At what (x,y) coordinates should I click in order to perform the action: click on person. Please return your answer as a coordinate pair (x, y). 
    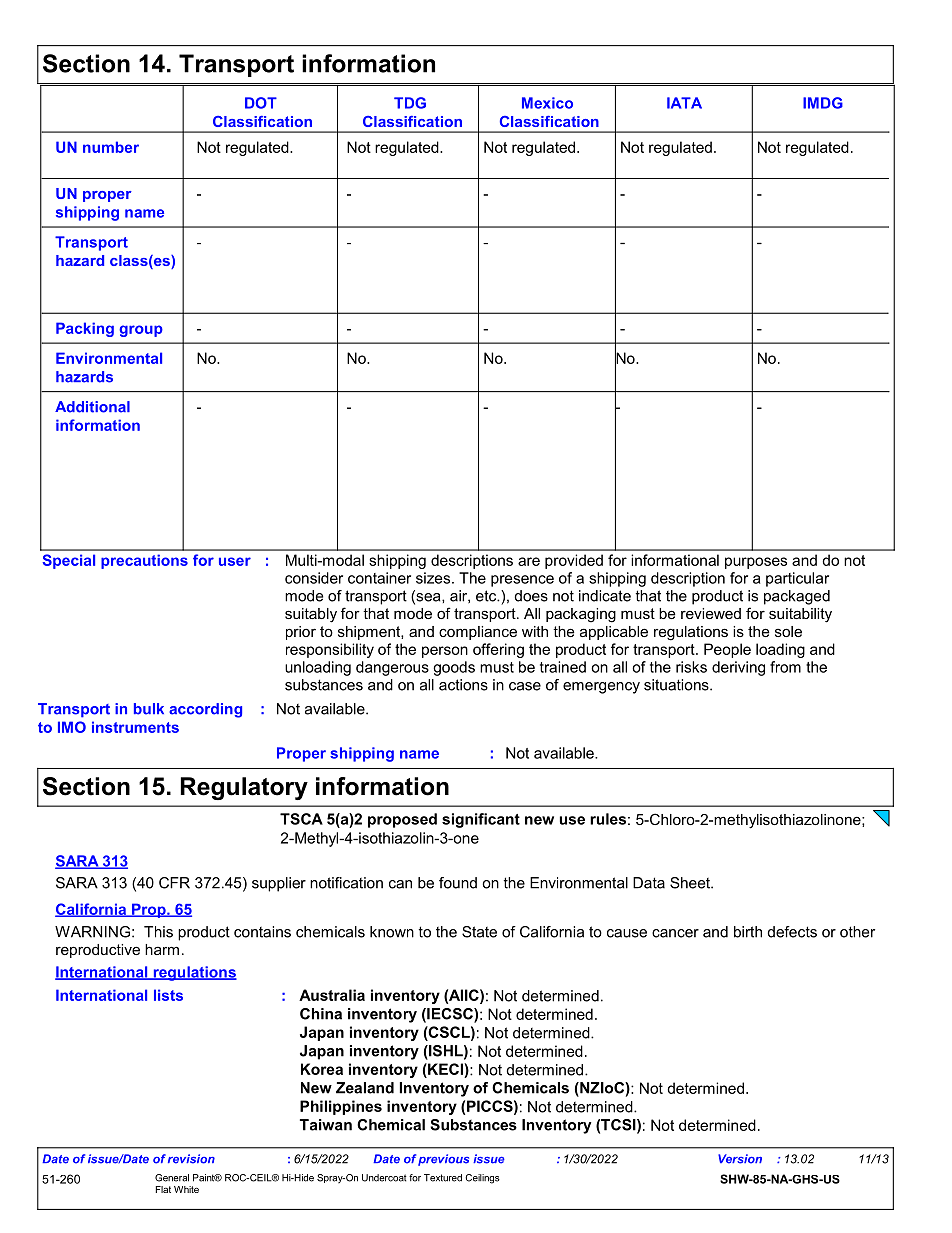
    Looking at the image, I should click on (445, 652).
